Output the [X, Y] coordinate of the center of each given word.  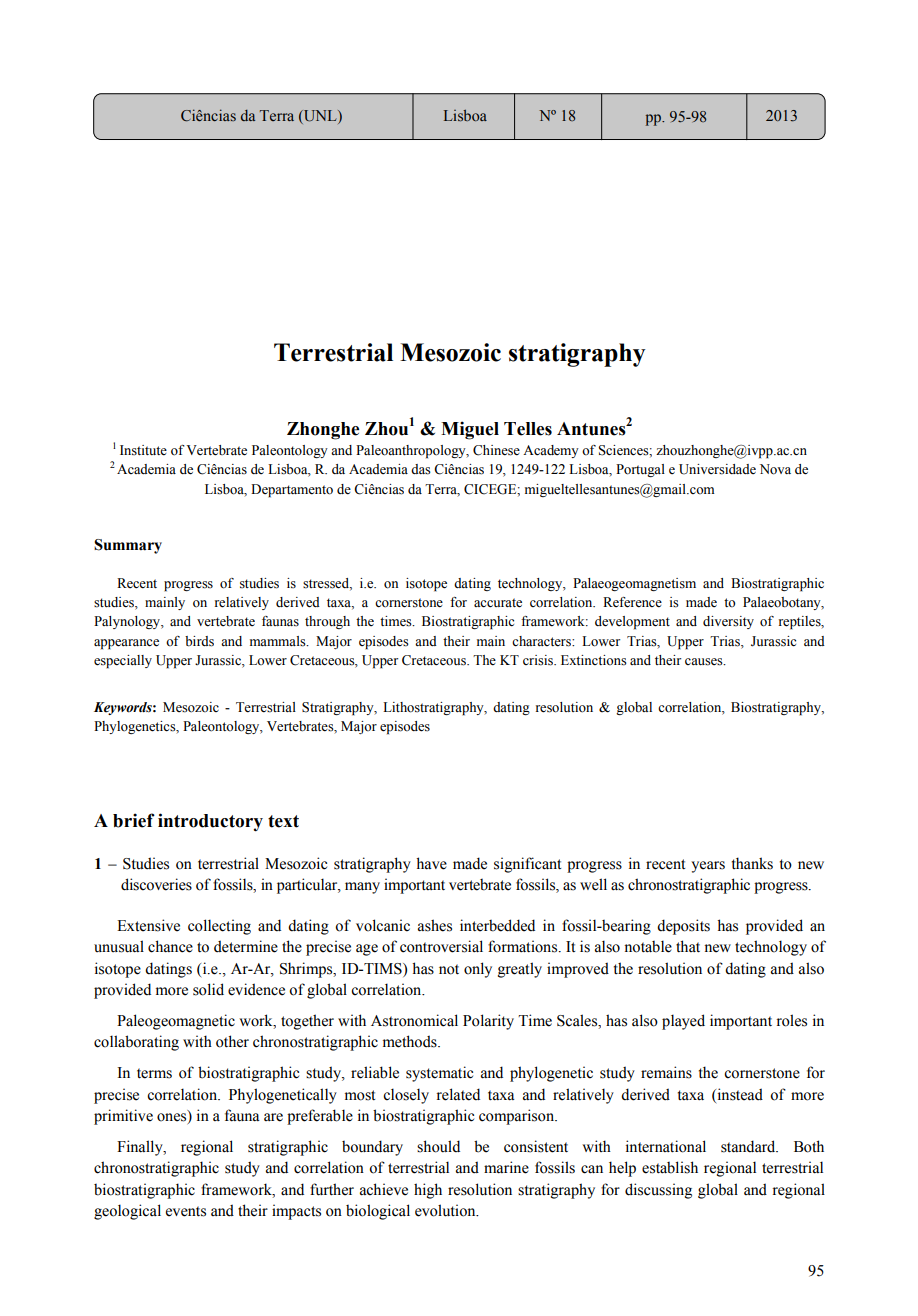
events [186, 1211]
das [421, 469]
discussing [658, 1191]
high [428, 1191]
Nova [775, 469]
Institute [143, 450]
